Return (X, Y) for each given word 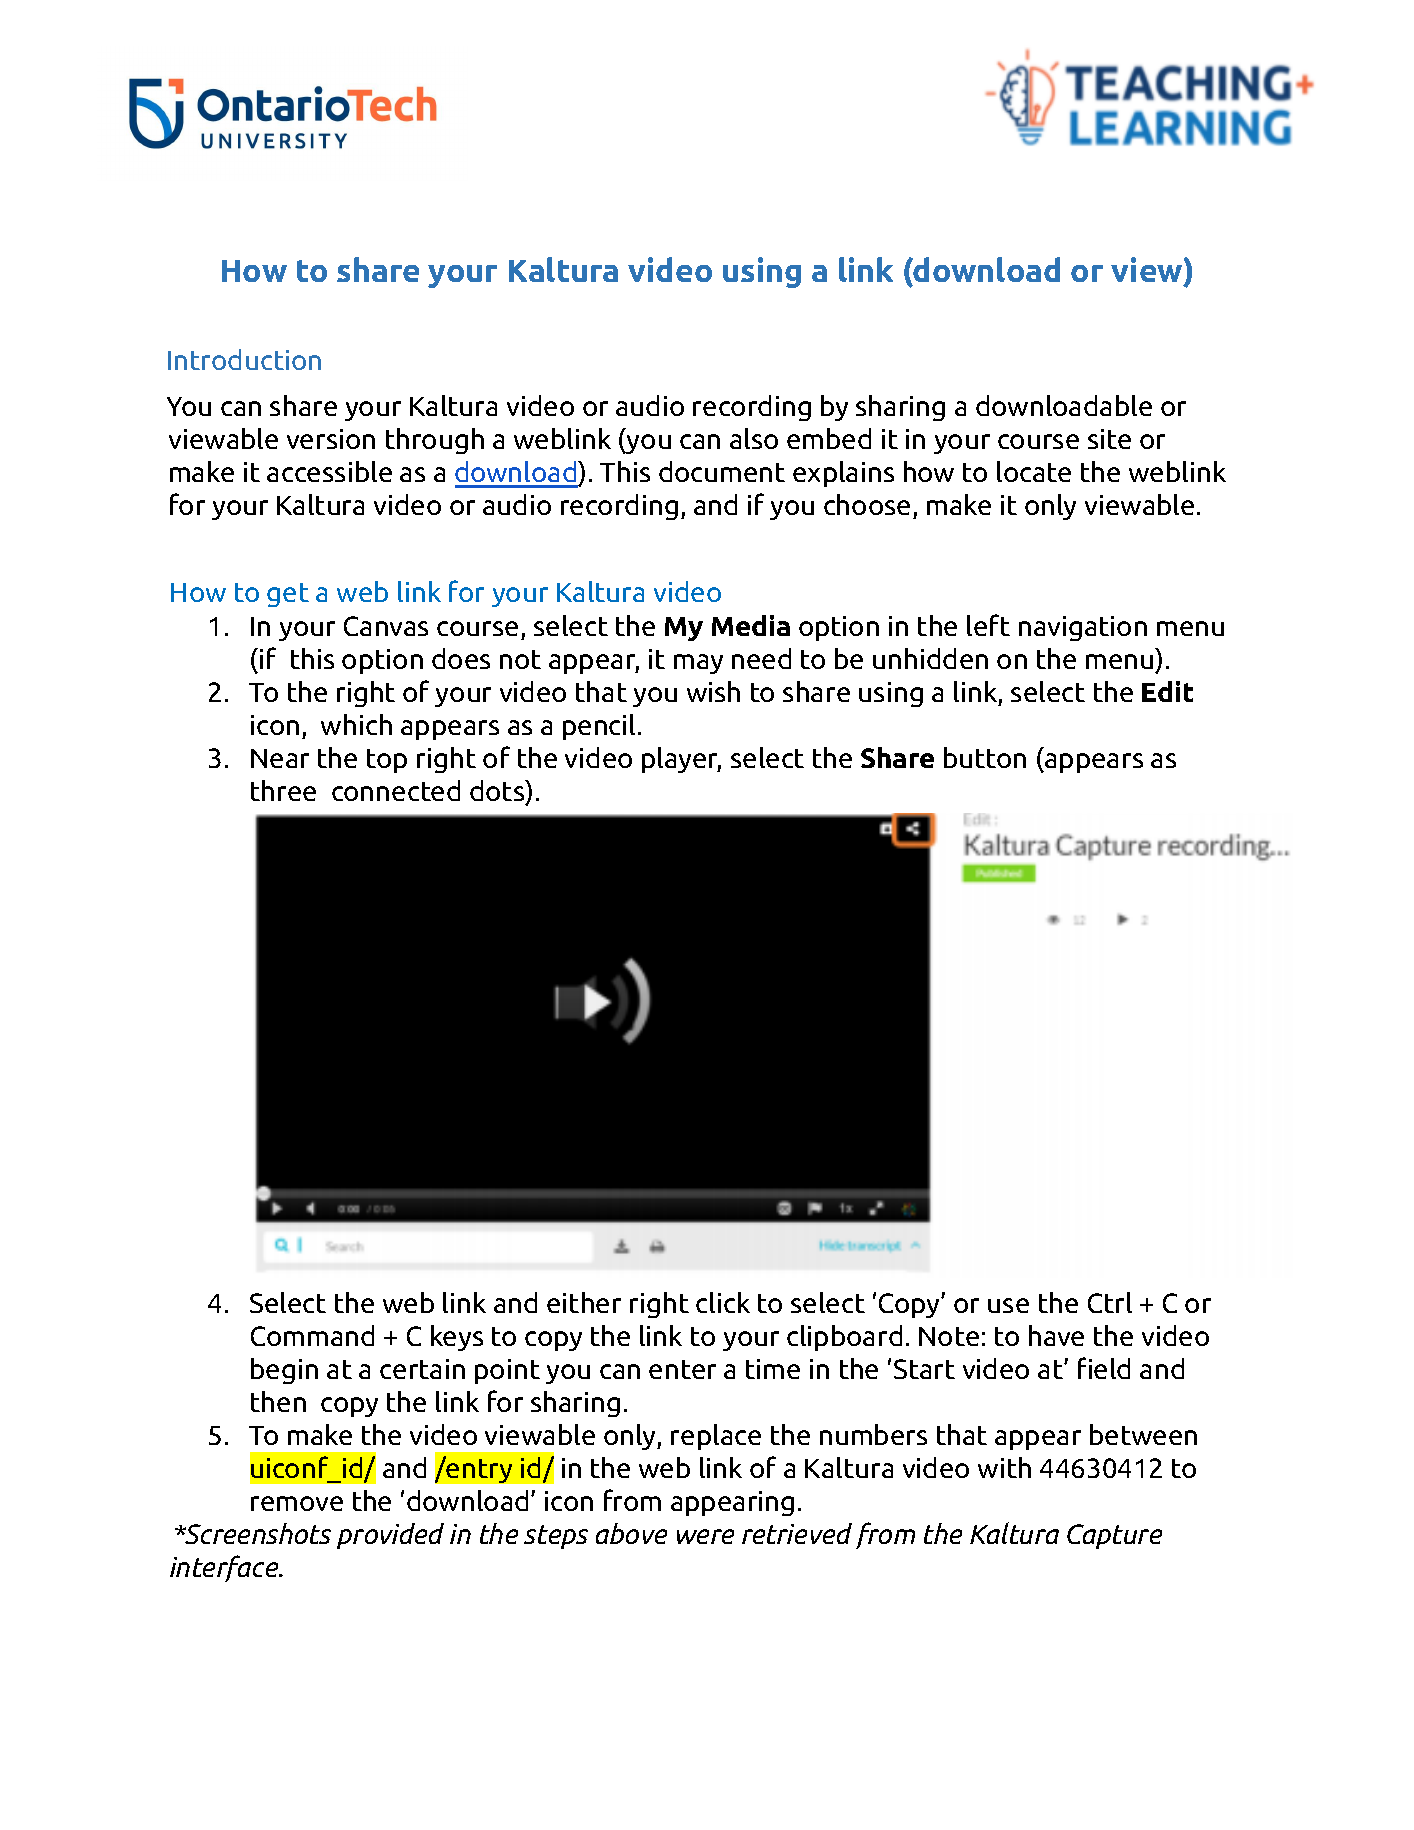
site (1109, 439)
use (1008, 1305)
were (705, 1536)
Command (312, 1335)
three (283, 790)
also (754, 438)
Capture (1114, 1536)
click (723, 1302)
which (356, 724)
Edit (1167, 691)
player (681, 760)
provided (390, 1536)
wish (713, 691)
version (331, 439)
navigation (1083, 628)
